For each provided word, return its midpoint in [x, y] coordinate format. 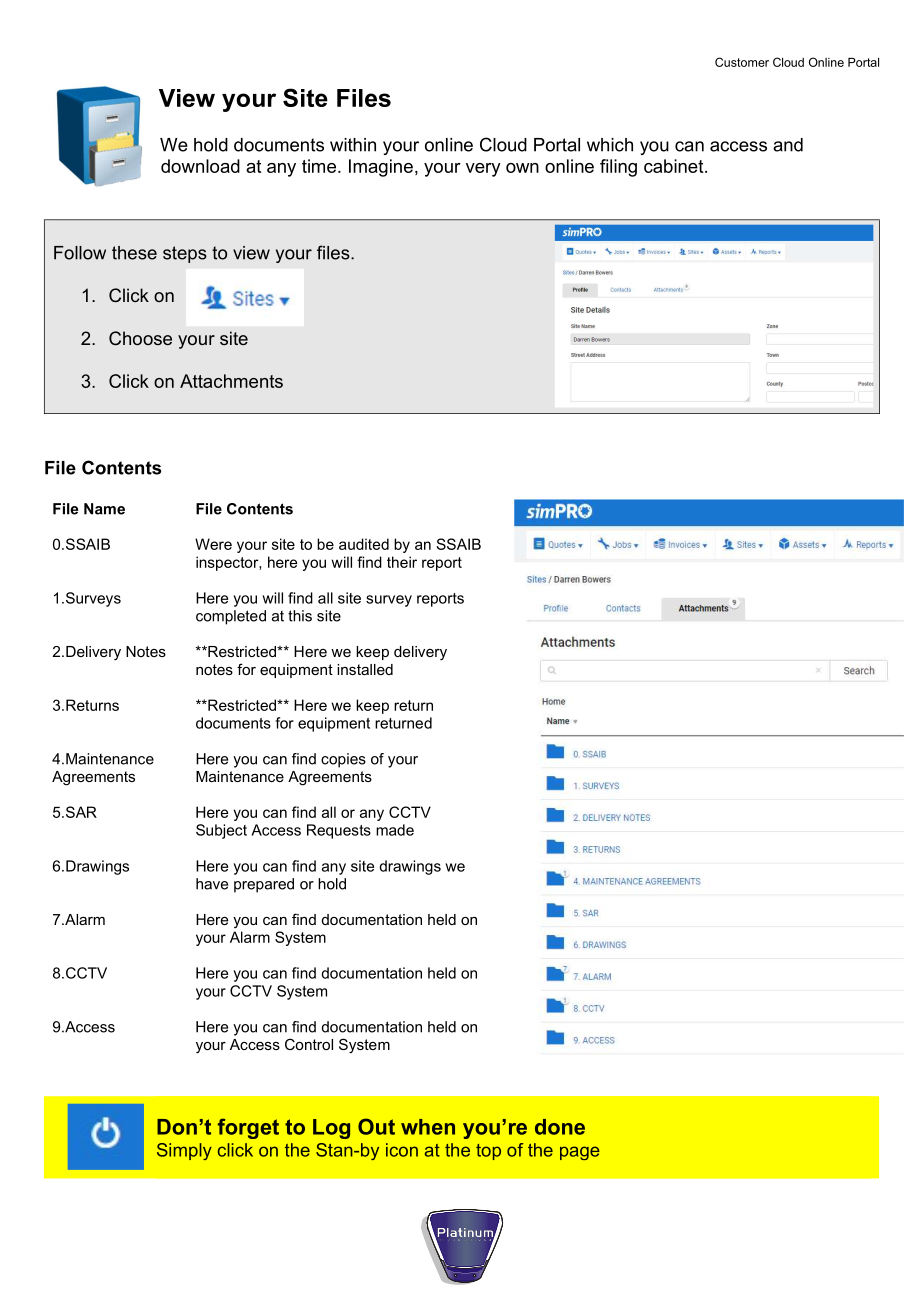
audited [364, 544]
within [353, 145]
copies [343, 760]
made [395, 830]
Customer [742, 62]
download [200, 166]
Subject [221, 831]
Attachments [231, 381]
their [402, 562]
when [428, 1127]
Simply [184, 1151]
